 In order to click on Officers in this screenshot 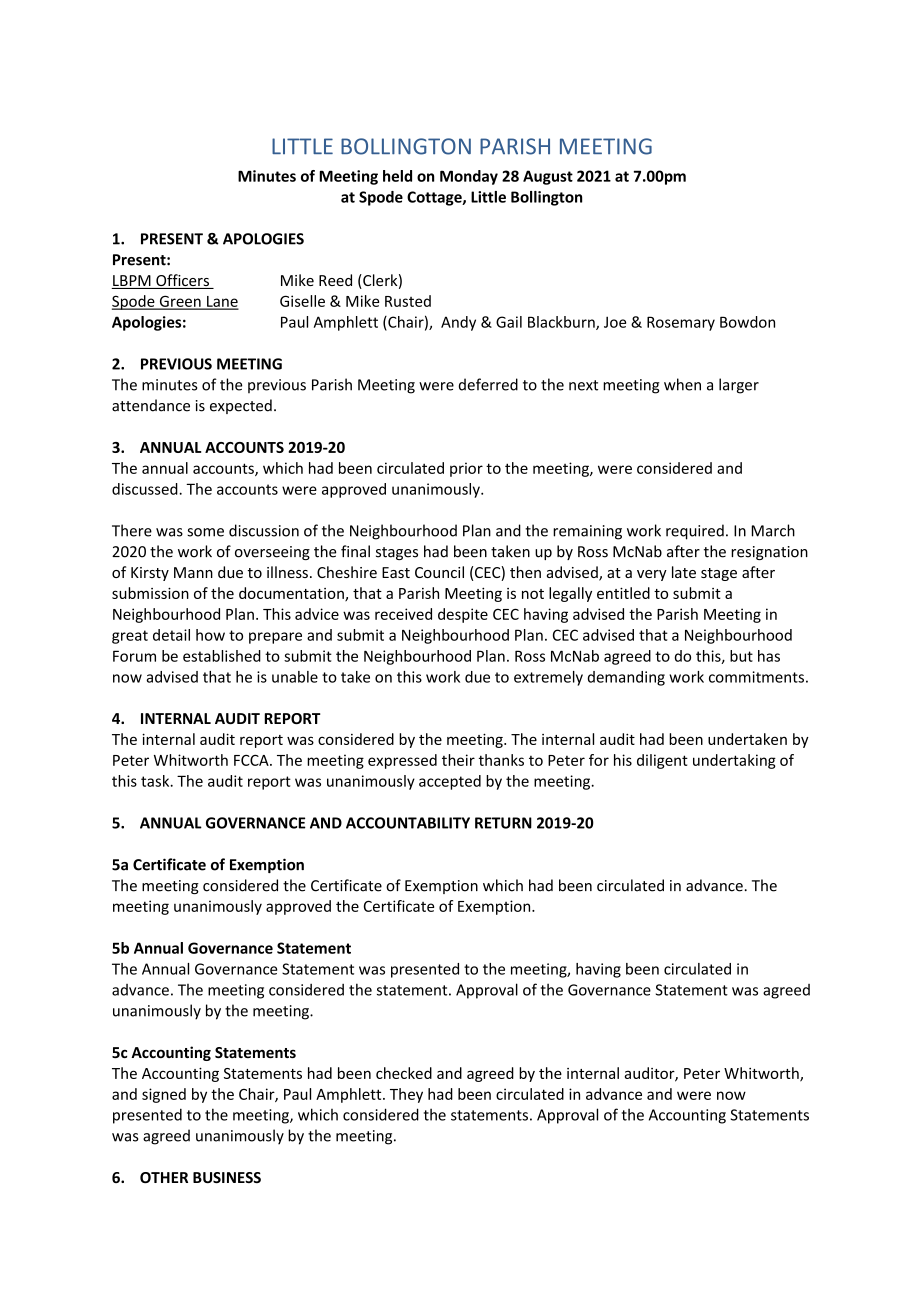, I will do `click(182, 281)`.
